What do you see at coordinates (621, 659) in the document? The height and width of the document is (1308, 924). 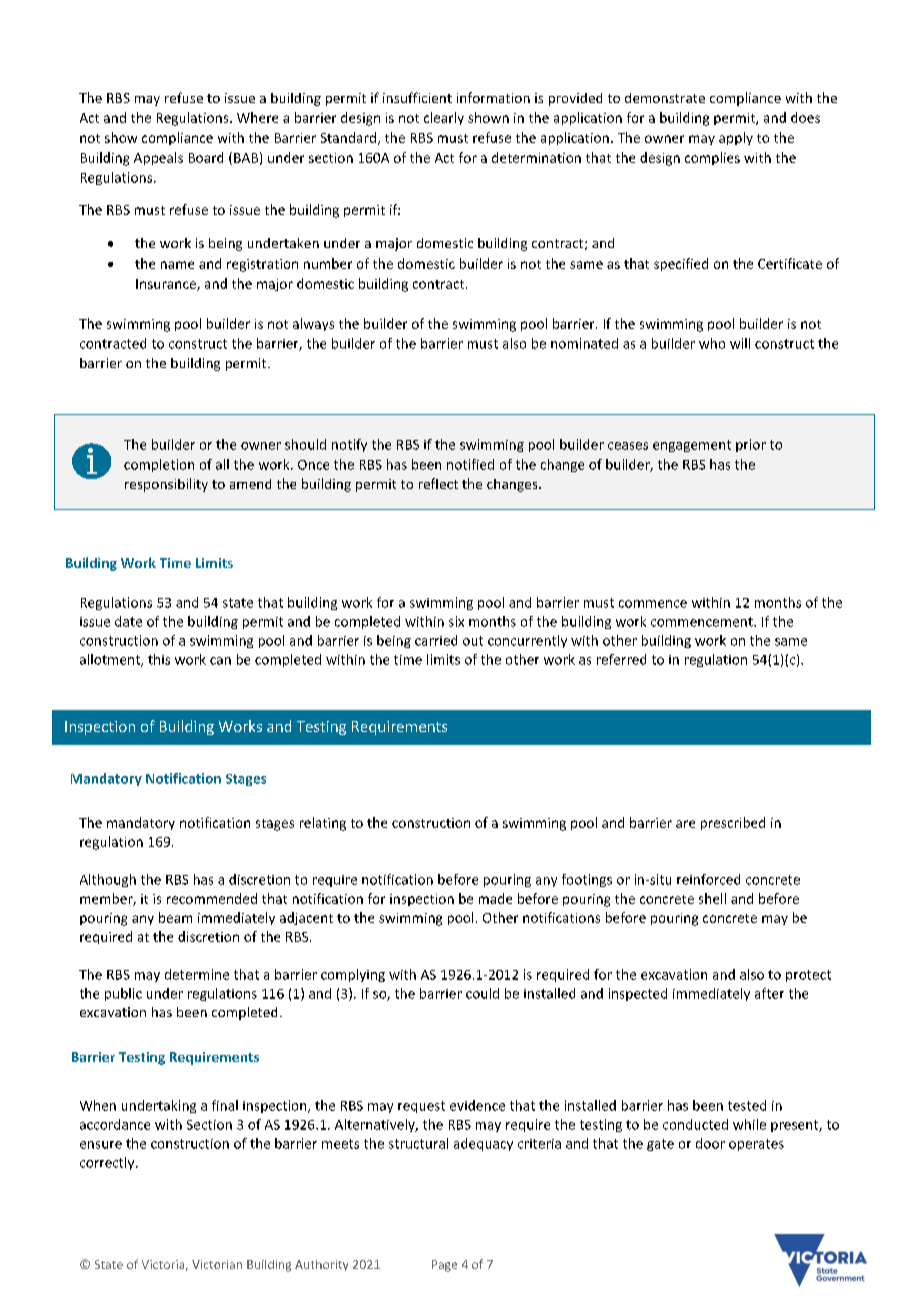 I see `referred` at bounding box center [621, 659].
